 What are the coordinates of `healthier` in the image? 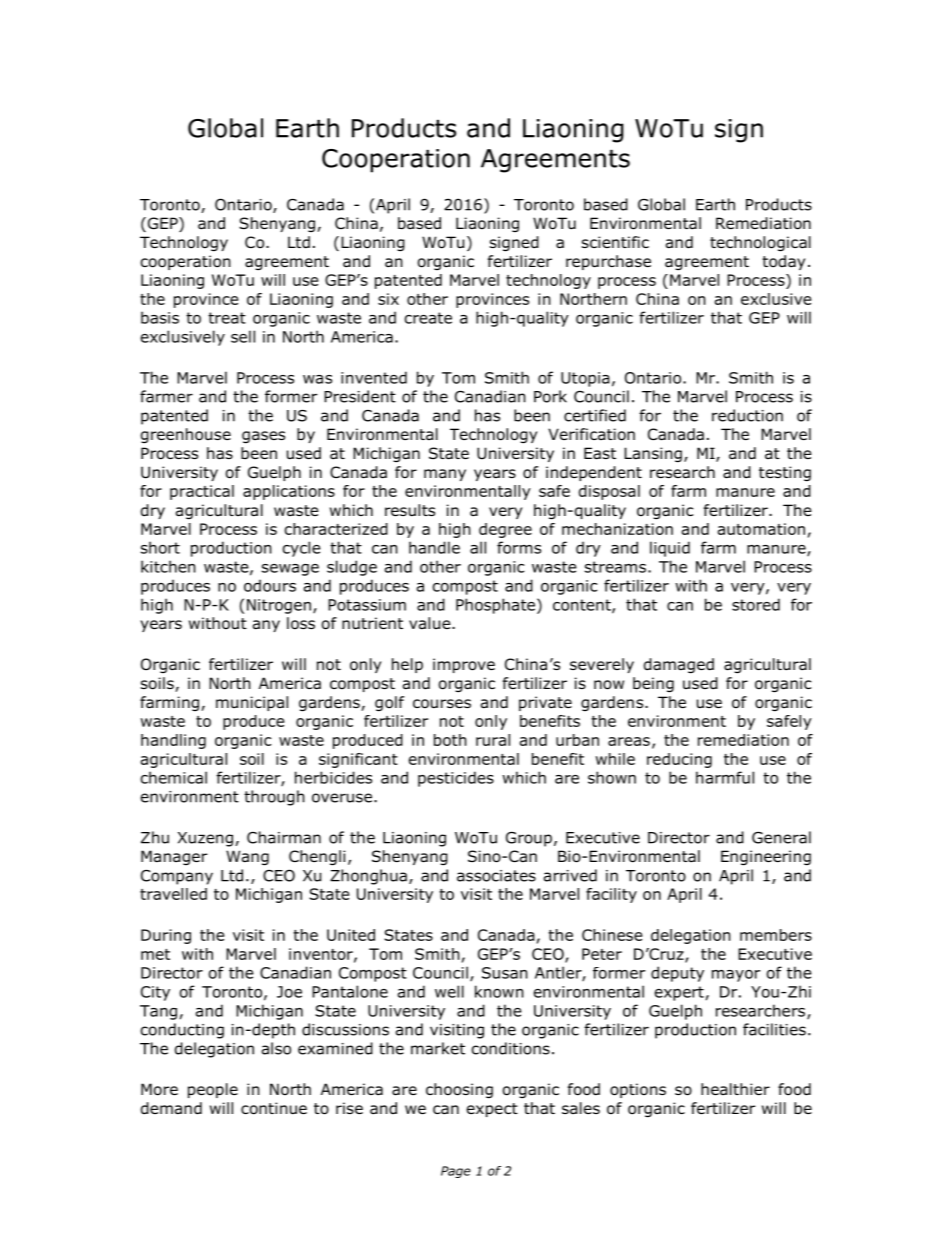 It's located at (735, 1089).
